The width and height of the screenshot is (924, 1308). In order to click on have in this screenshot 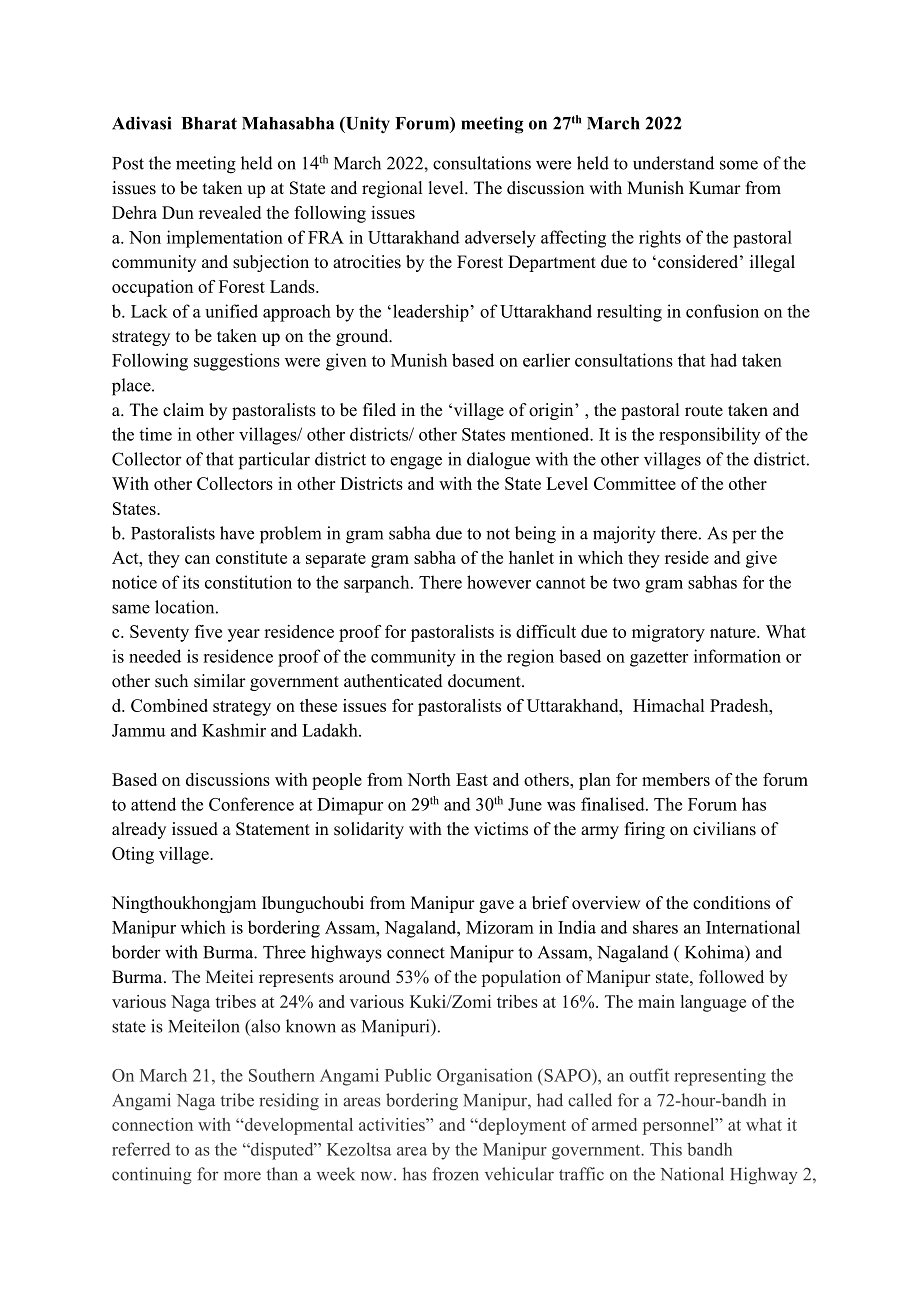, I will do `click(237, 533)`.
